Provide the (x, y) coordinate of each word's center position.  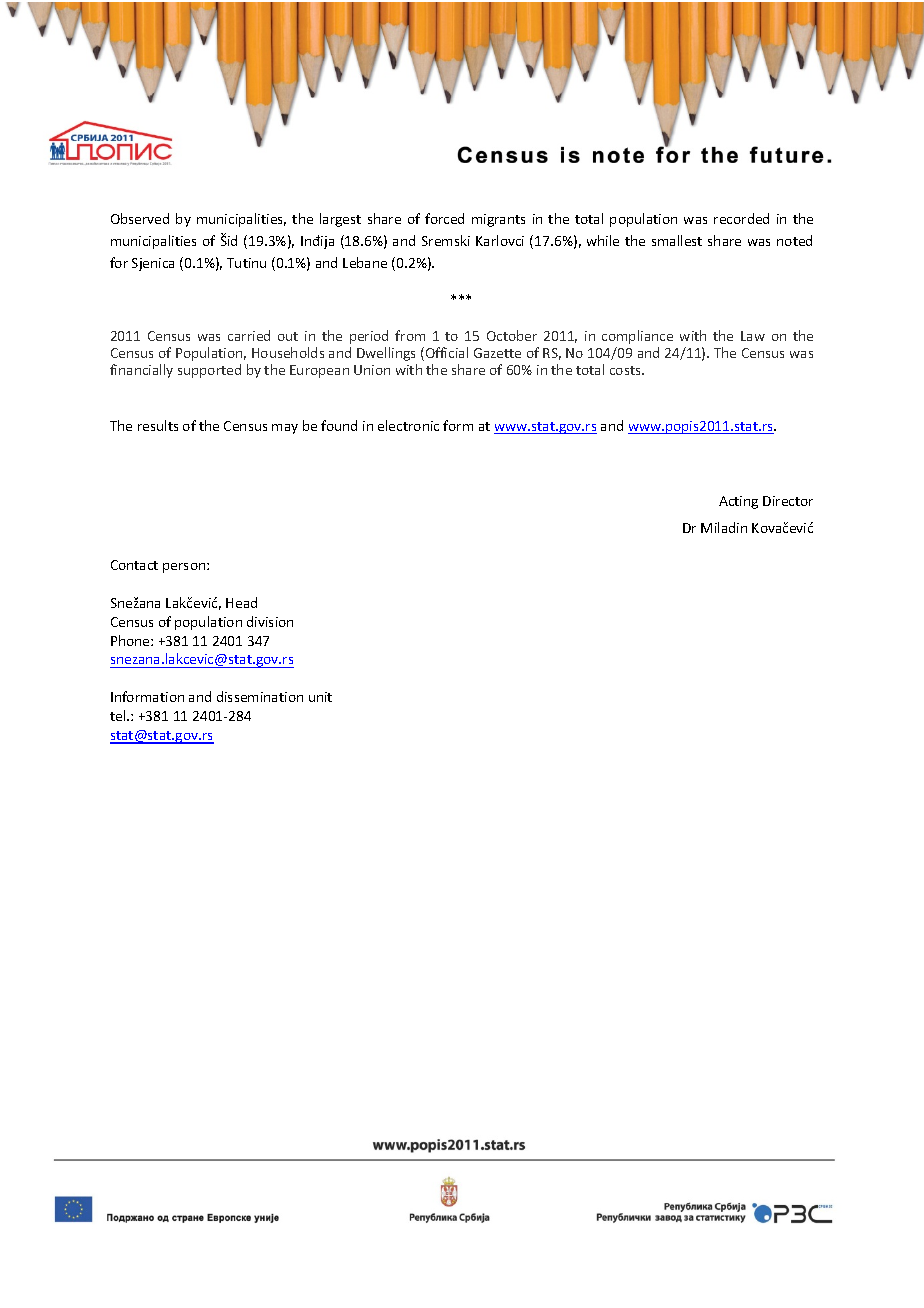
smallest (677, 240)
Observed (140, 218)
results (158, 425)
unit (320, 697)
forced (444, 218)
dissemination (260, 696)
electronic (408, 425)
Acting (738, 502)
